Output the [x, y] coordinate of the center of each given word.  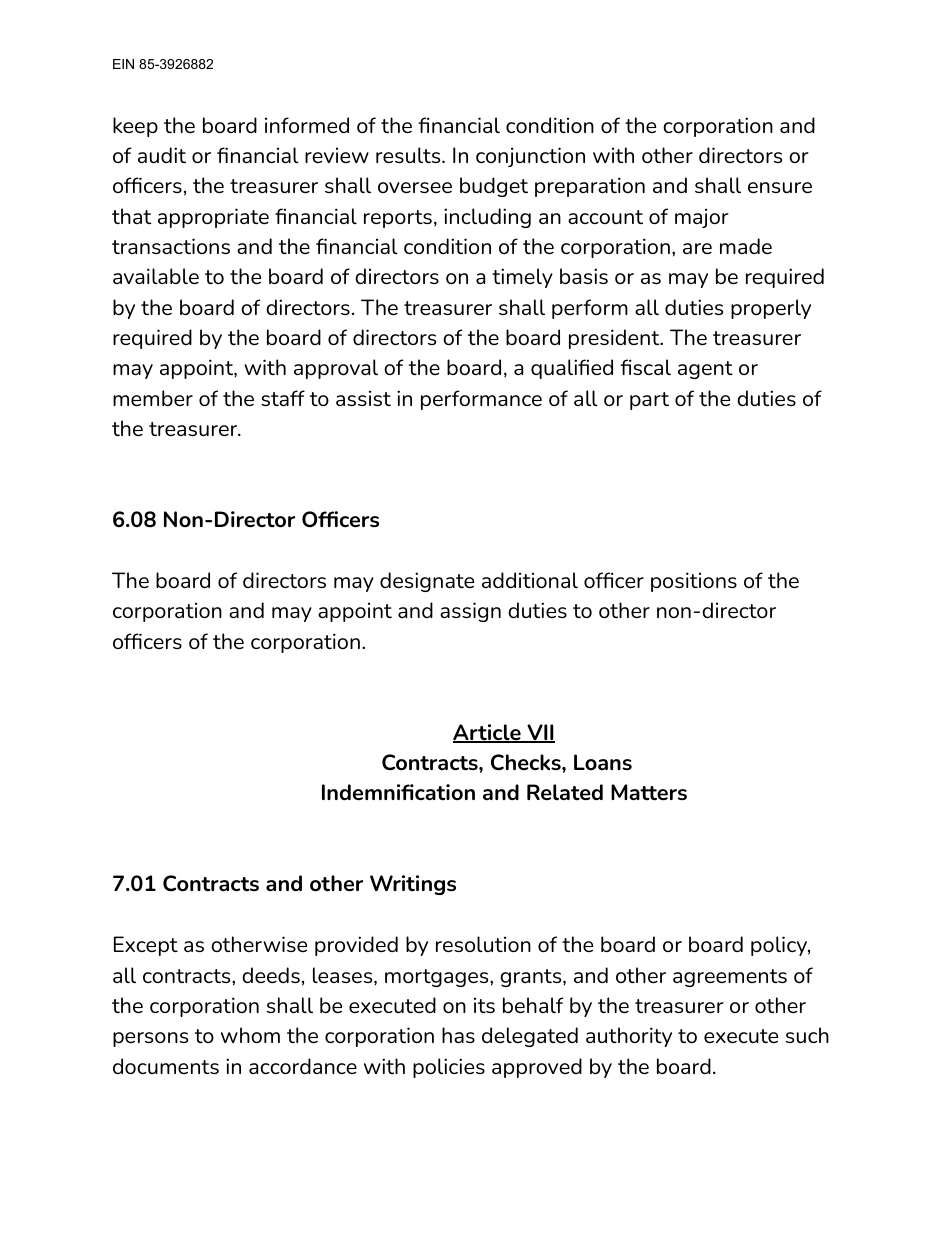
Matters [649, 792]
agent [705, 370]
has [458, 1035]
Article [488, 733]
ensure [780, 187]
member [153, 398]
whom [250, 1035]
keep [135, 127]
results [409, 155]
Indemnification [398, 792]
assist [363, 398]
